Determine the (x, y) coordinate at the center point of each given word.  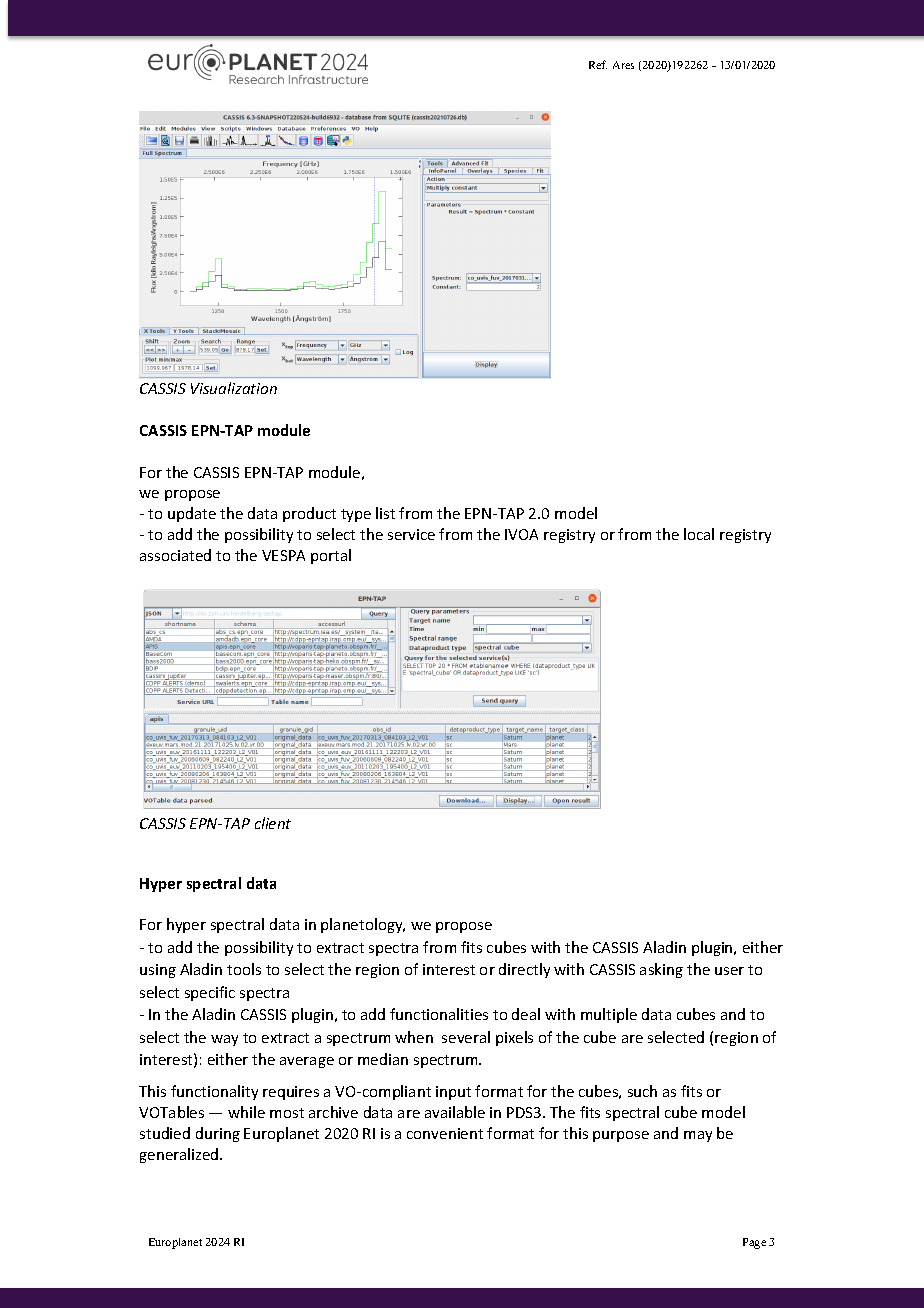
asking (661, 970)
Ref (598, 64)
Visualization (234, 388)
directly (524, 970)
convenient (445, 1133)
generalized (180, 1155)
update (192, 514)
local (699, 534)
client (273, 823)
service (411, 534)
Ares (623, 65)
